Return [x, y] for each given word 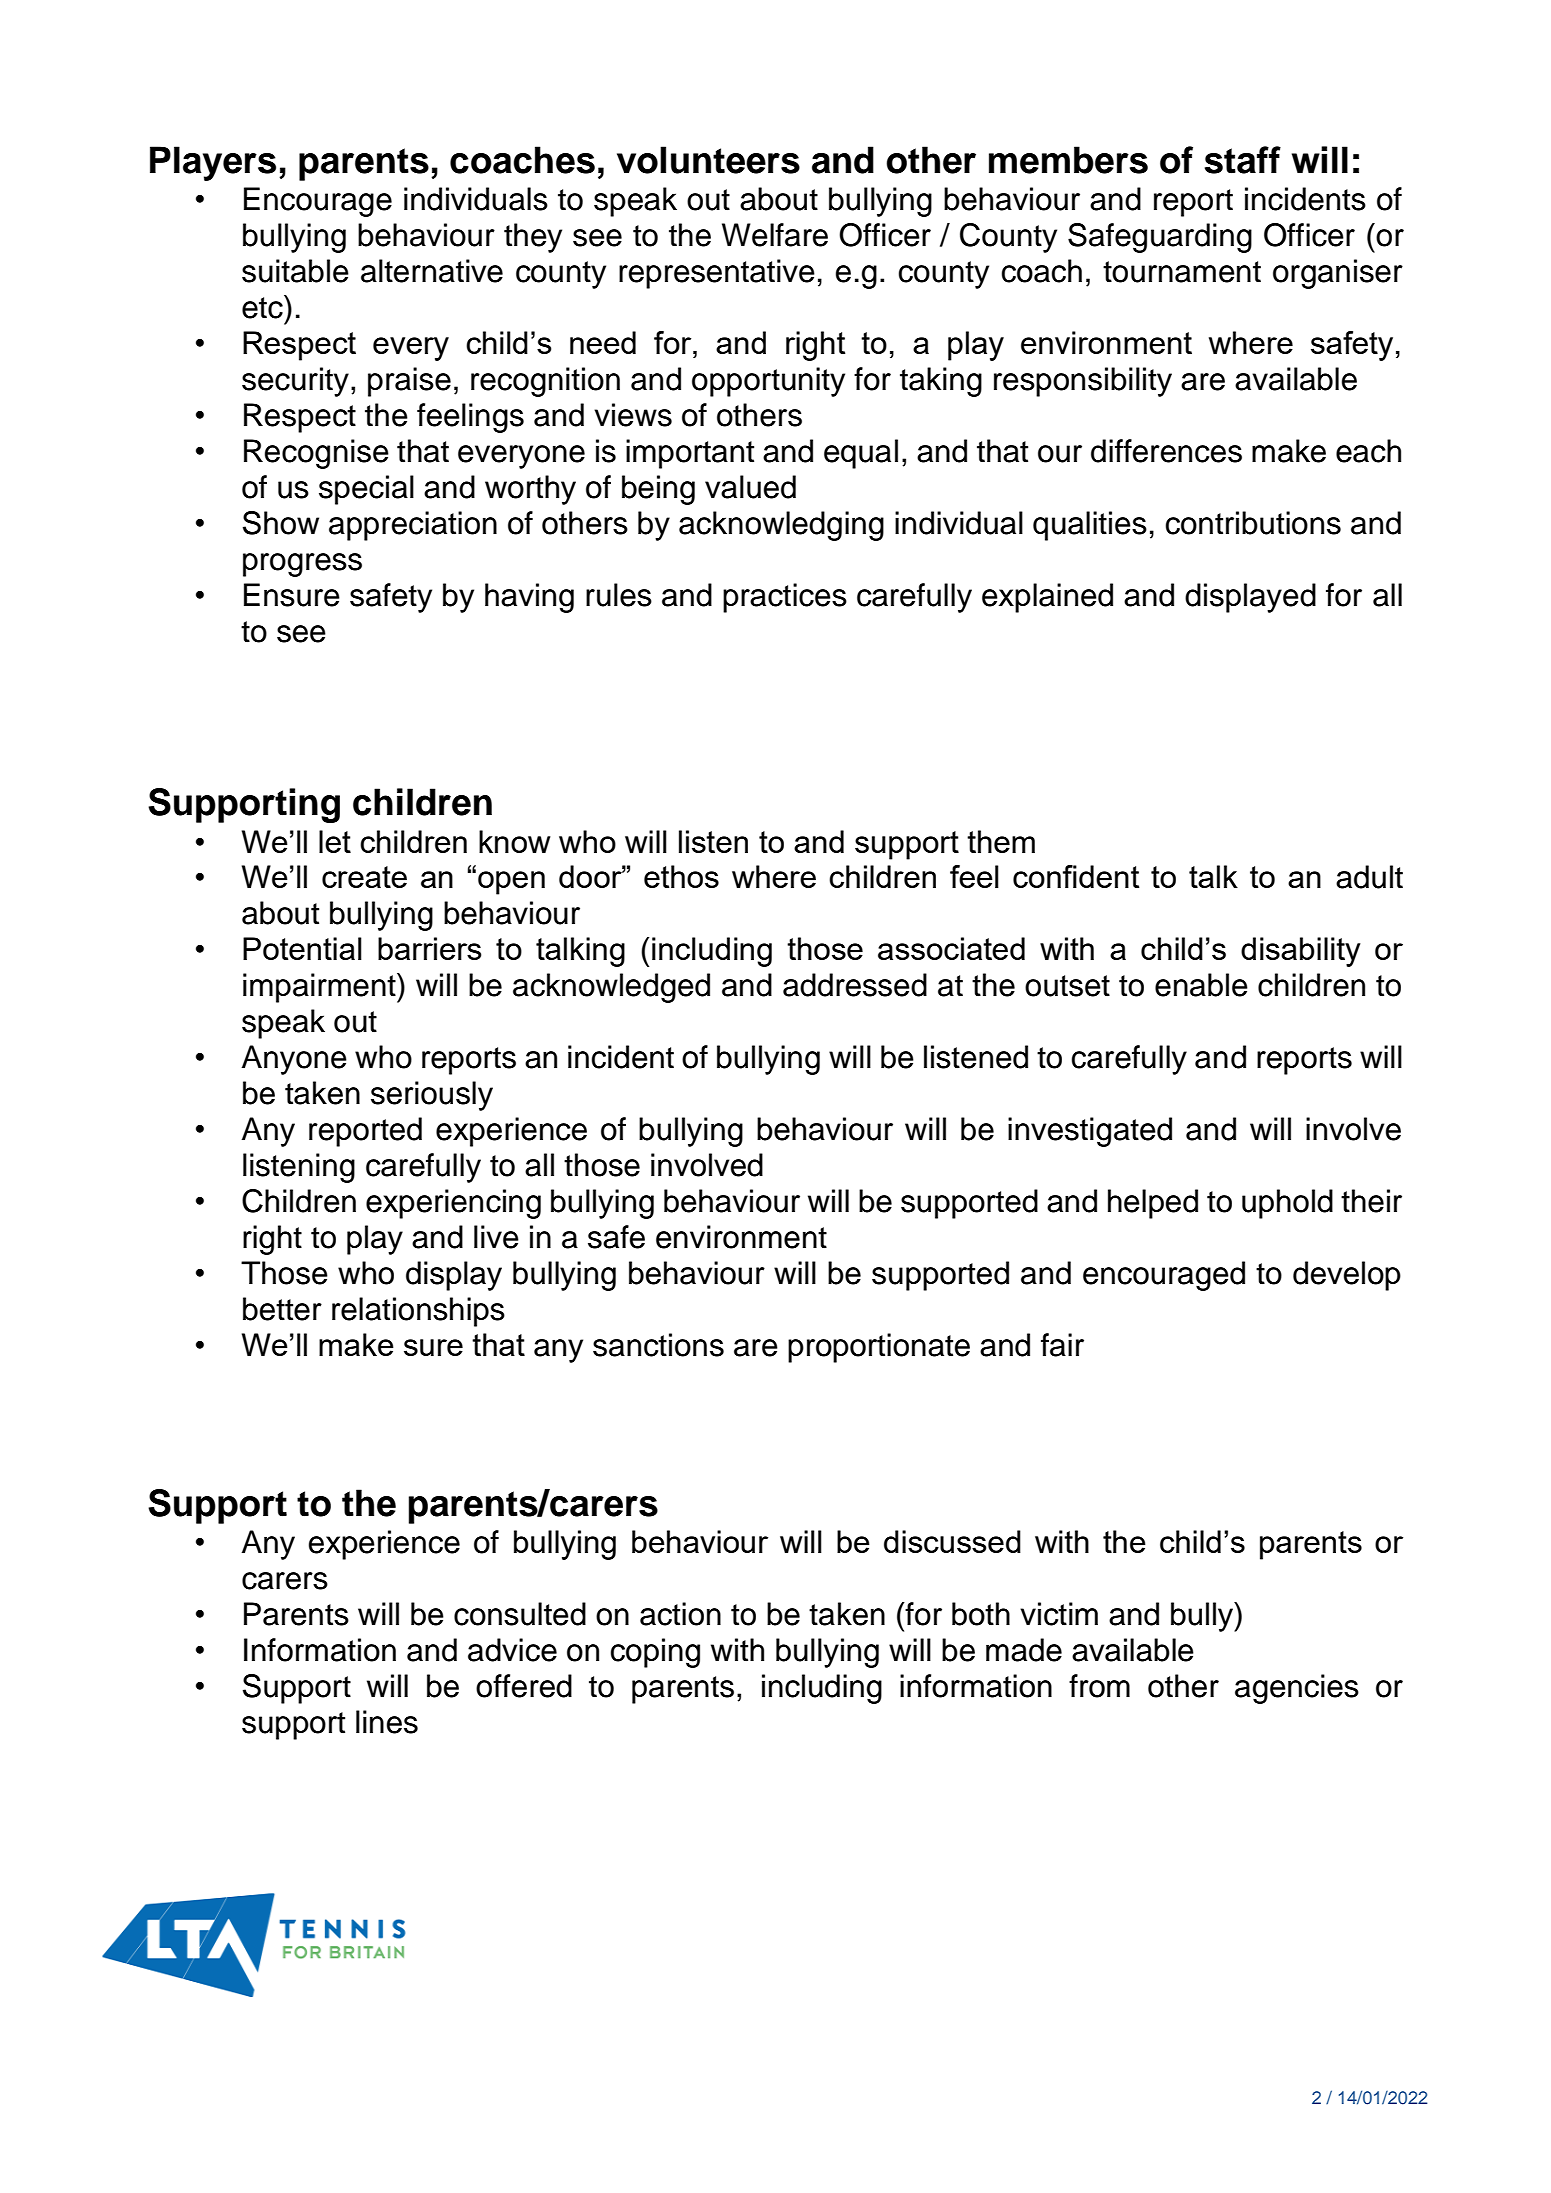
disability [1301, 952]
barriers [429, 948]
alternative [432, 271]
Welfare [775, 235]
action [680, 1614]
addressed [855, 985]
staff [1243, 160]
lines [387, 1722]
